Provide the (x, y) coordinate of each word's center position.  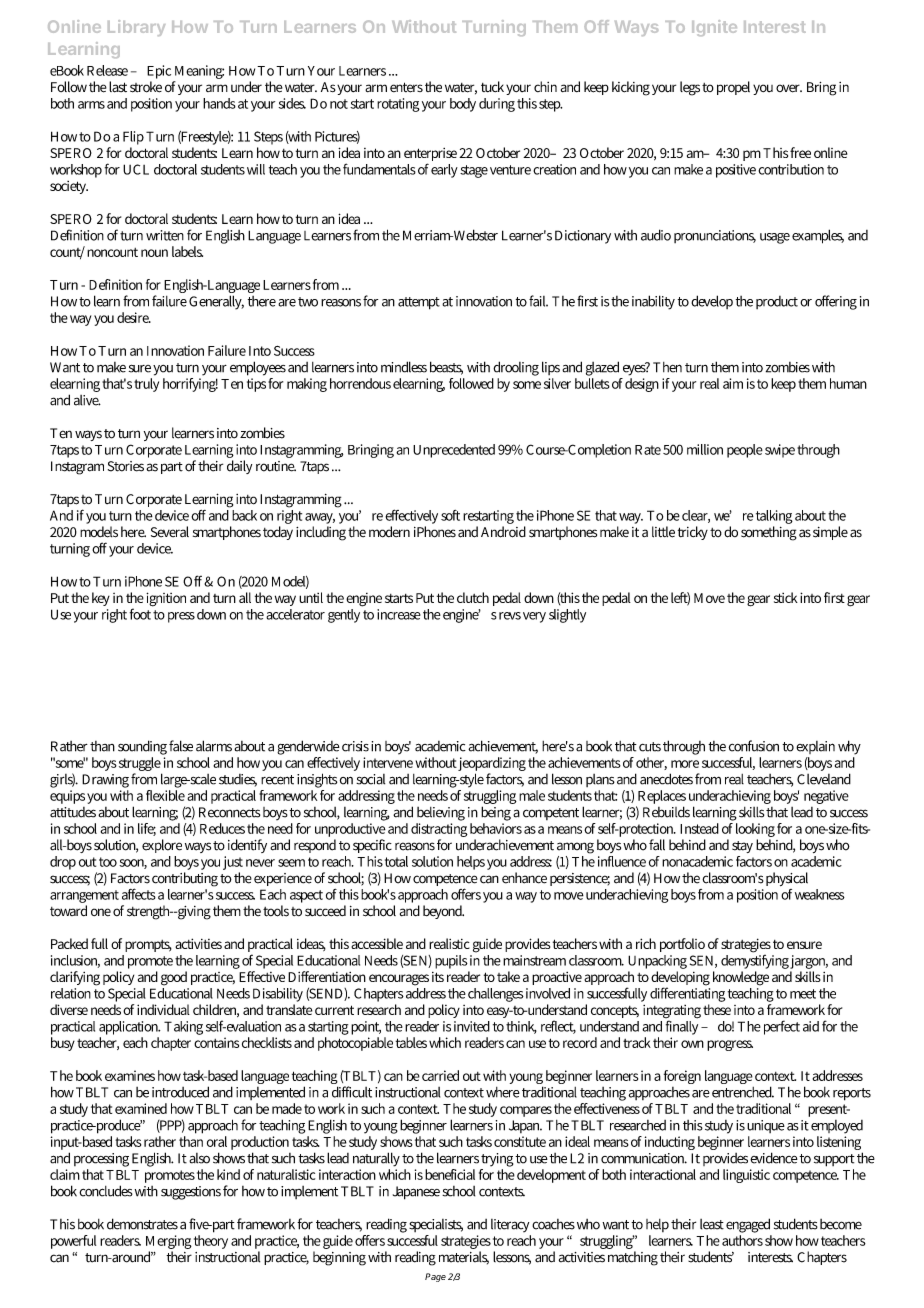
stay (742, 847)
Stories (126, 466)
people (745, 451)
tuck (492, 86)
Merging (169, 1242)
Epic (159, 72)
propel (733, 88)
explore (162, 846)
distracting (439, 828)
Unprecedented (454, 451)
